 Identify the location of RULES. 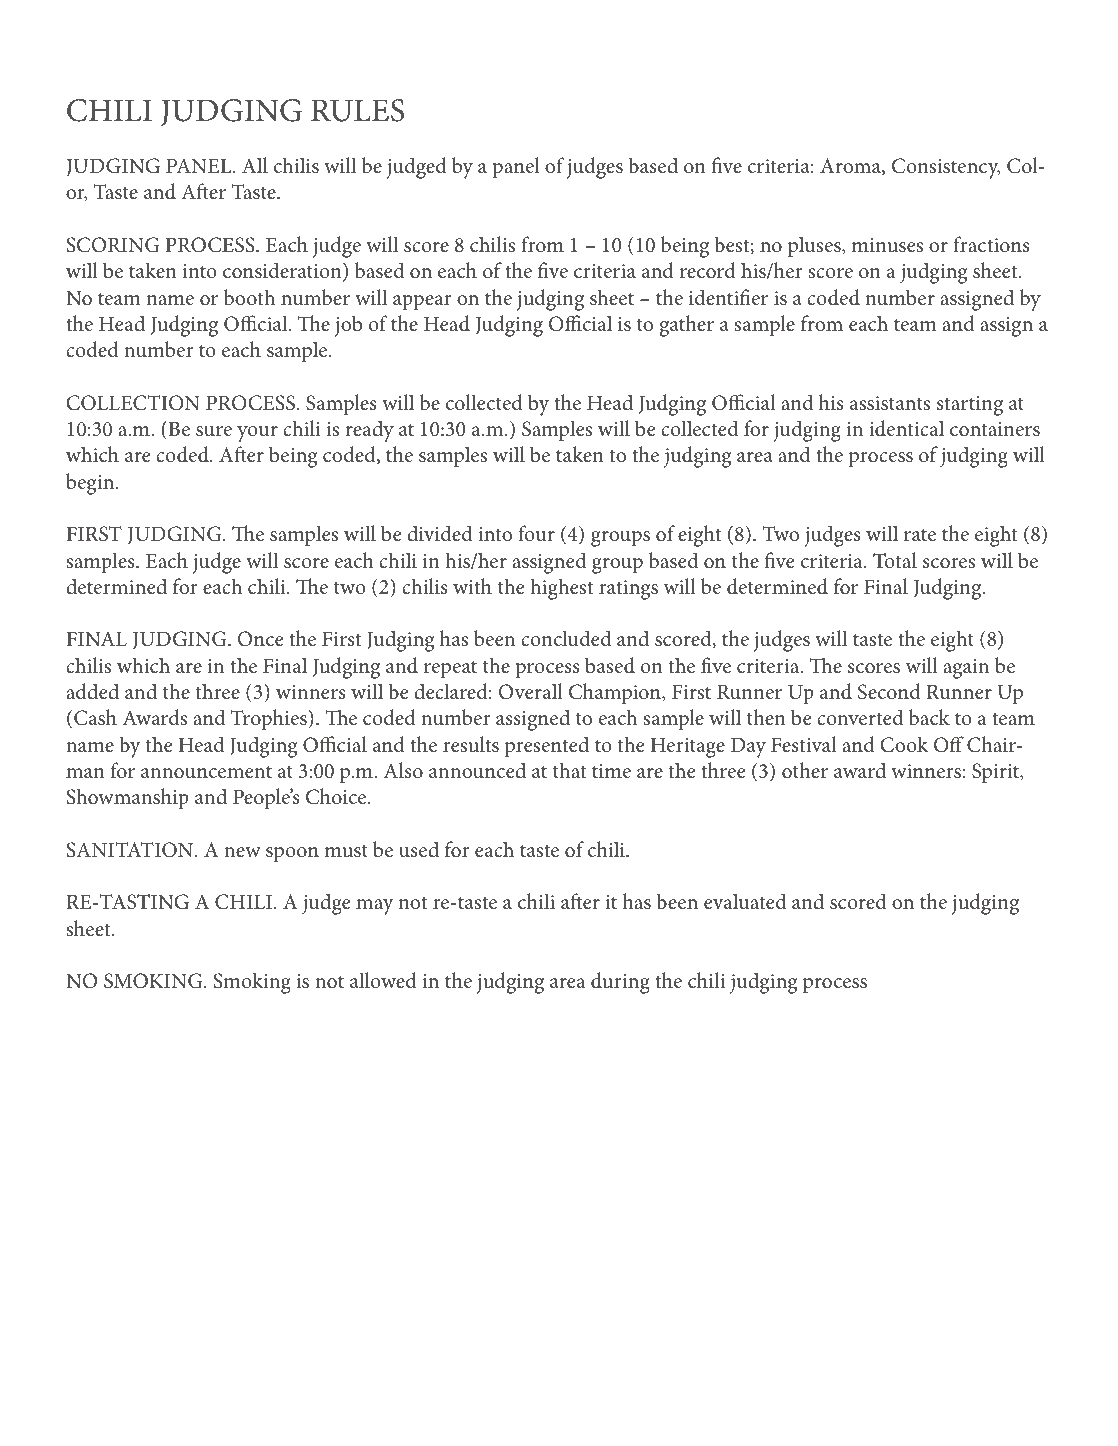
(357, 110).
